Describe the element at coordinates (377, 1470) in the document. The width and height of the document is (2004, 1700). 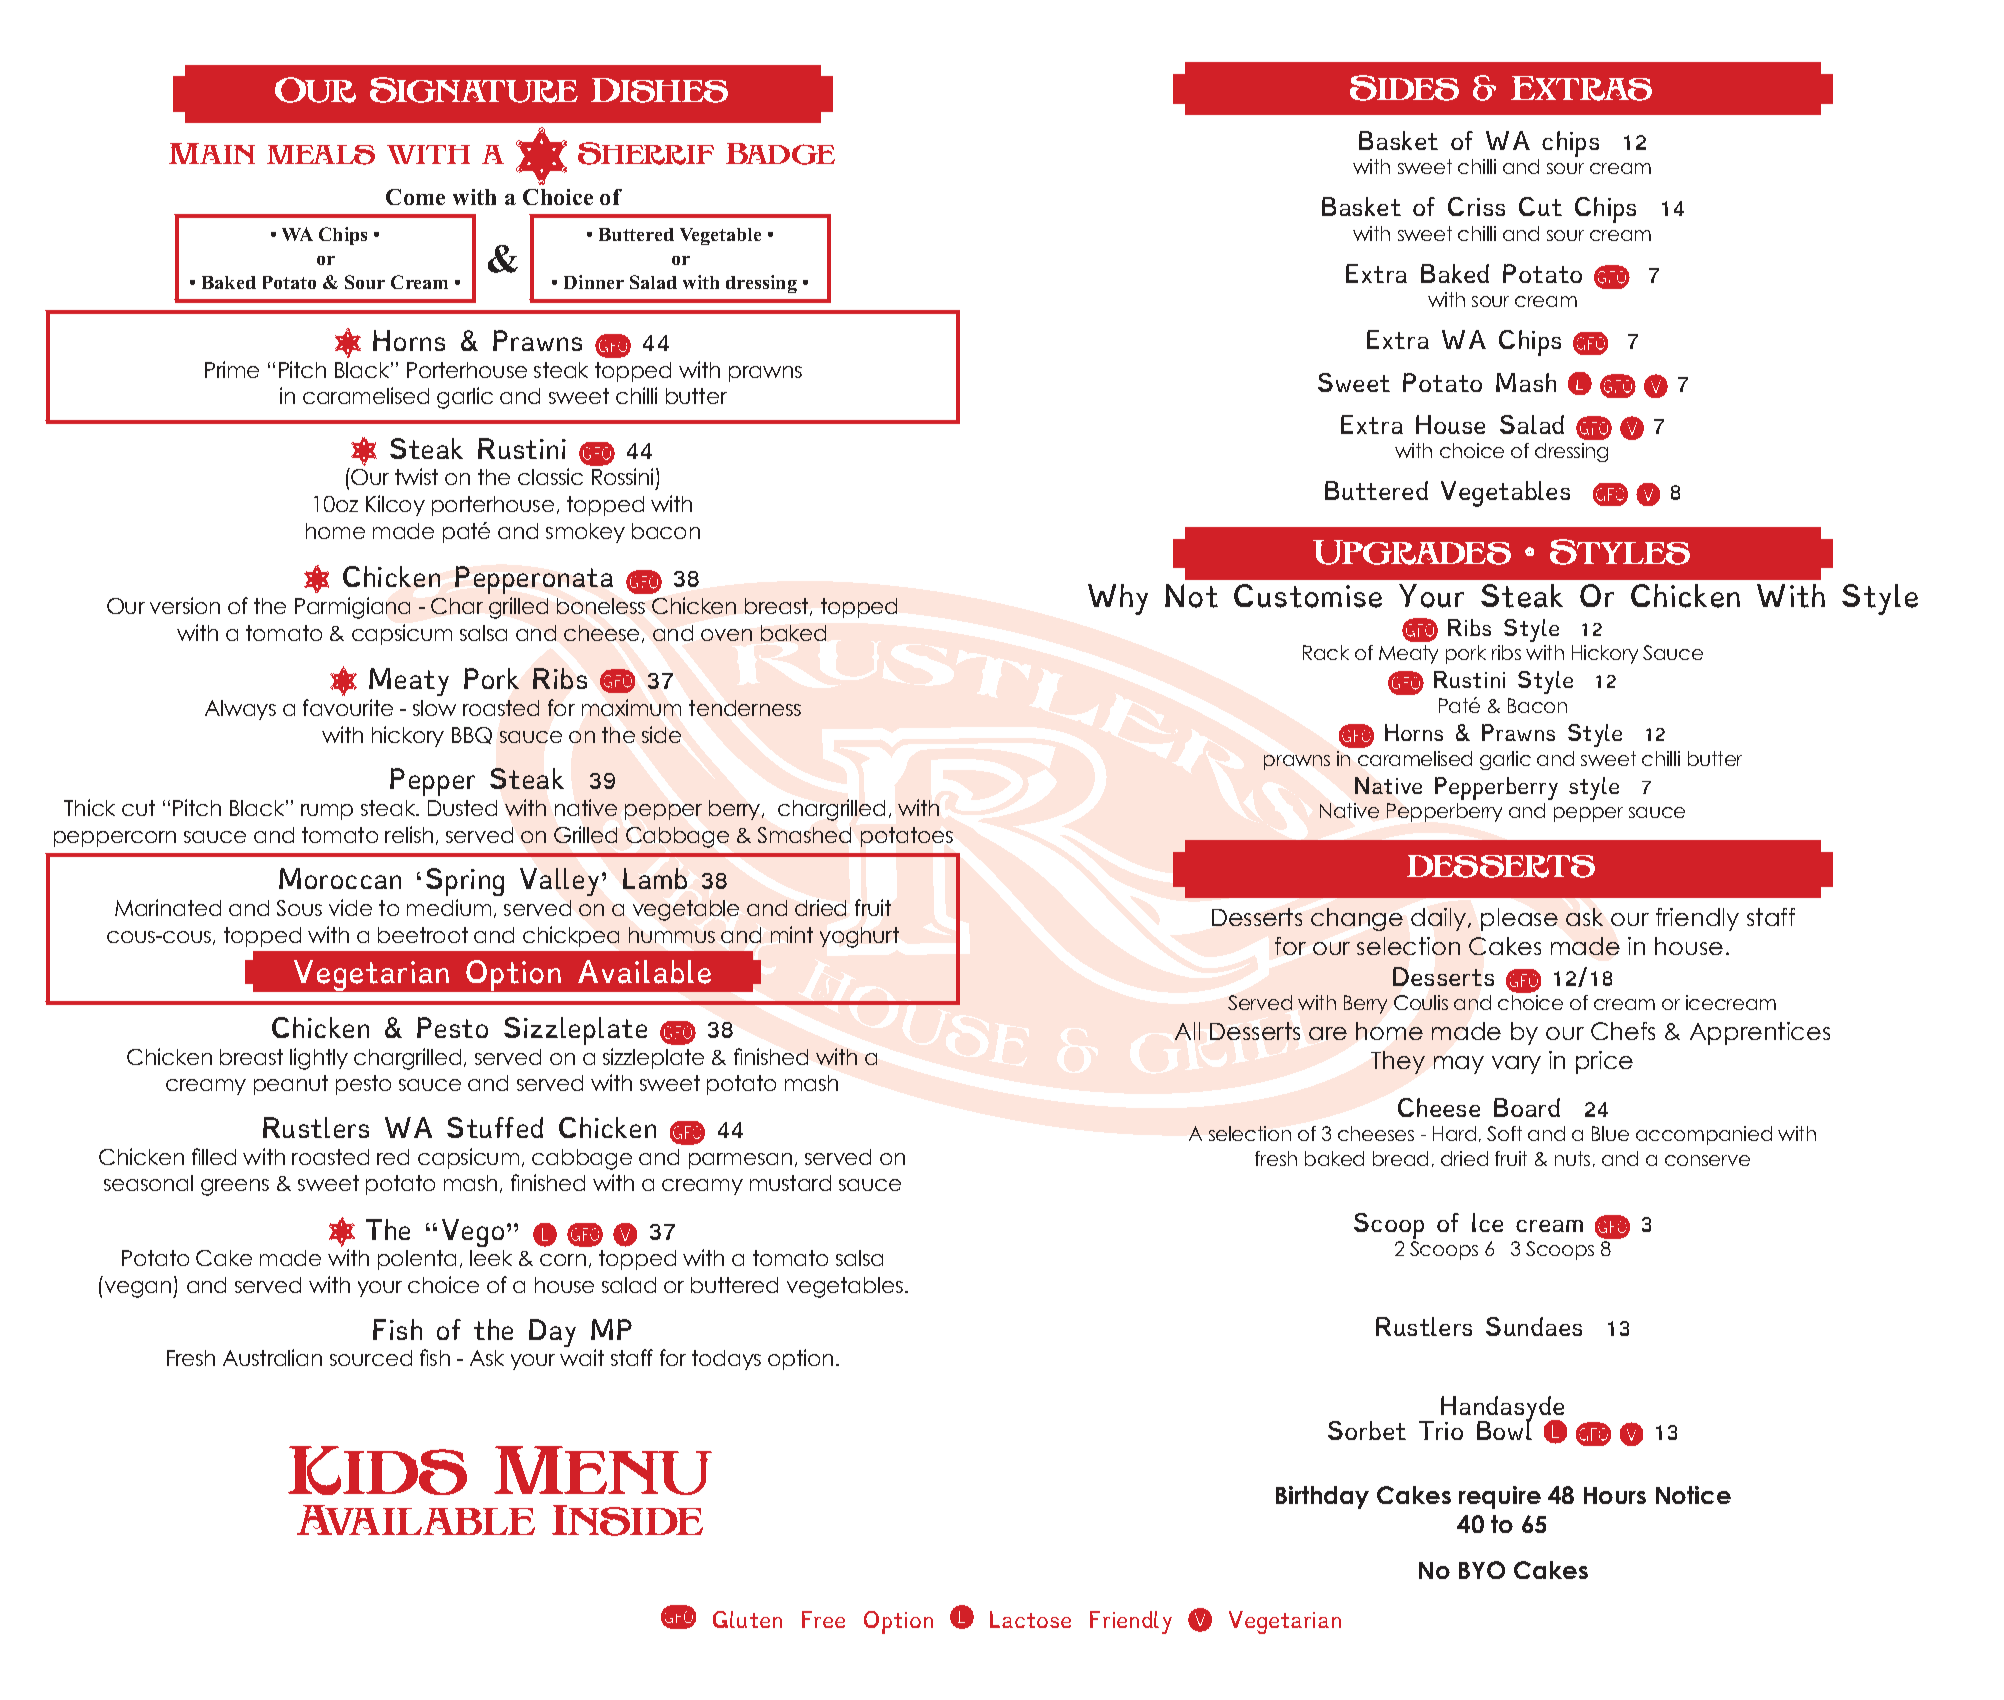
I see `Kids` at that location.
